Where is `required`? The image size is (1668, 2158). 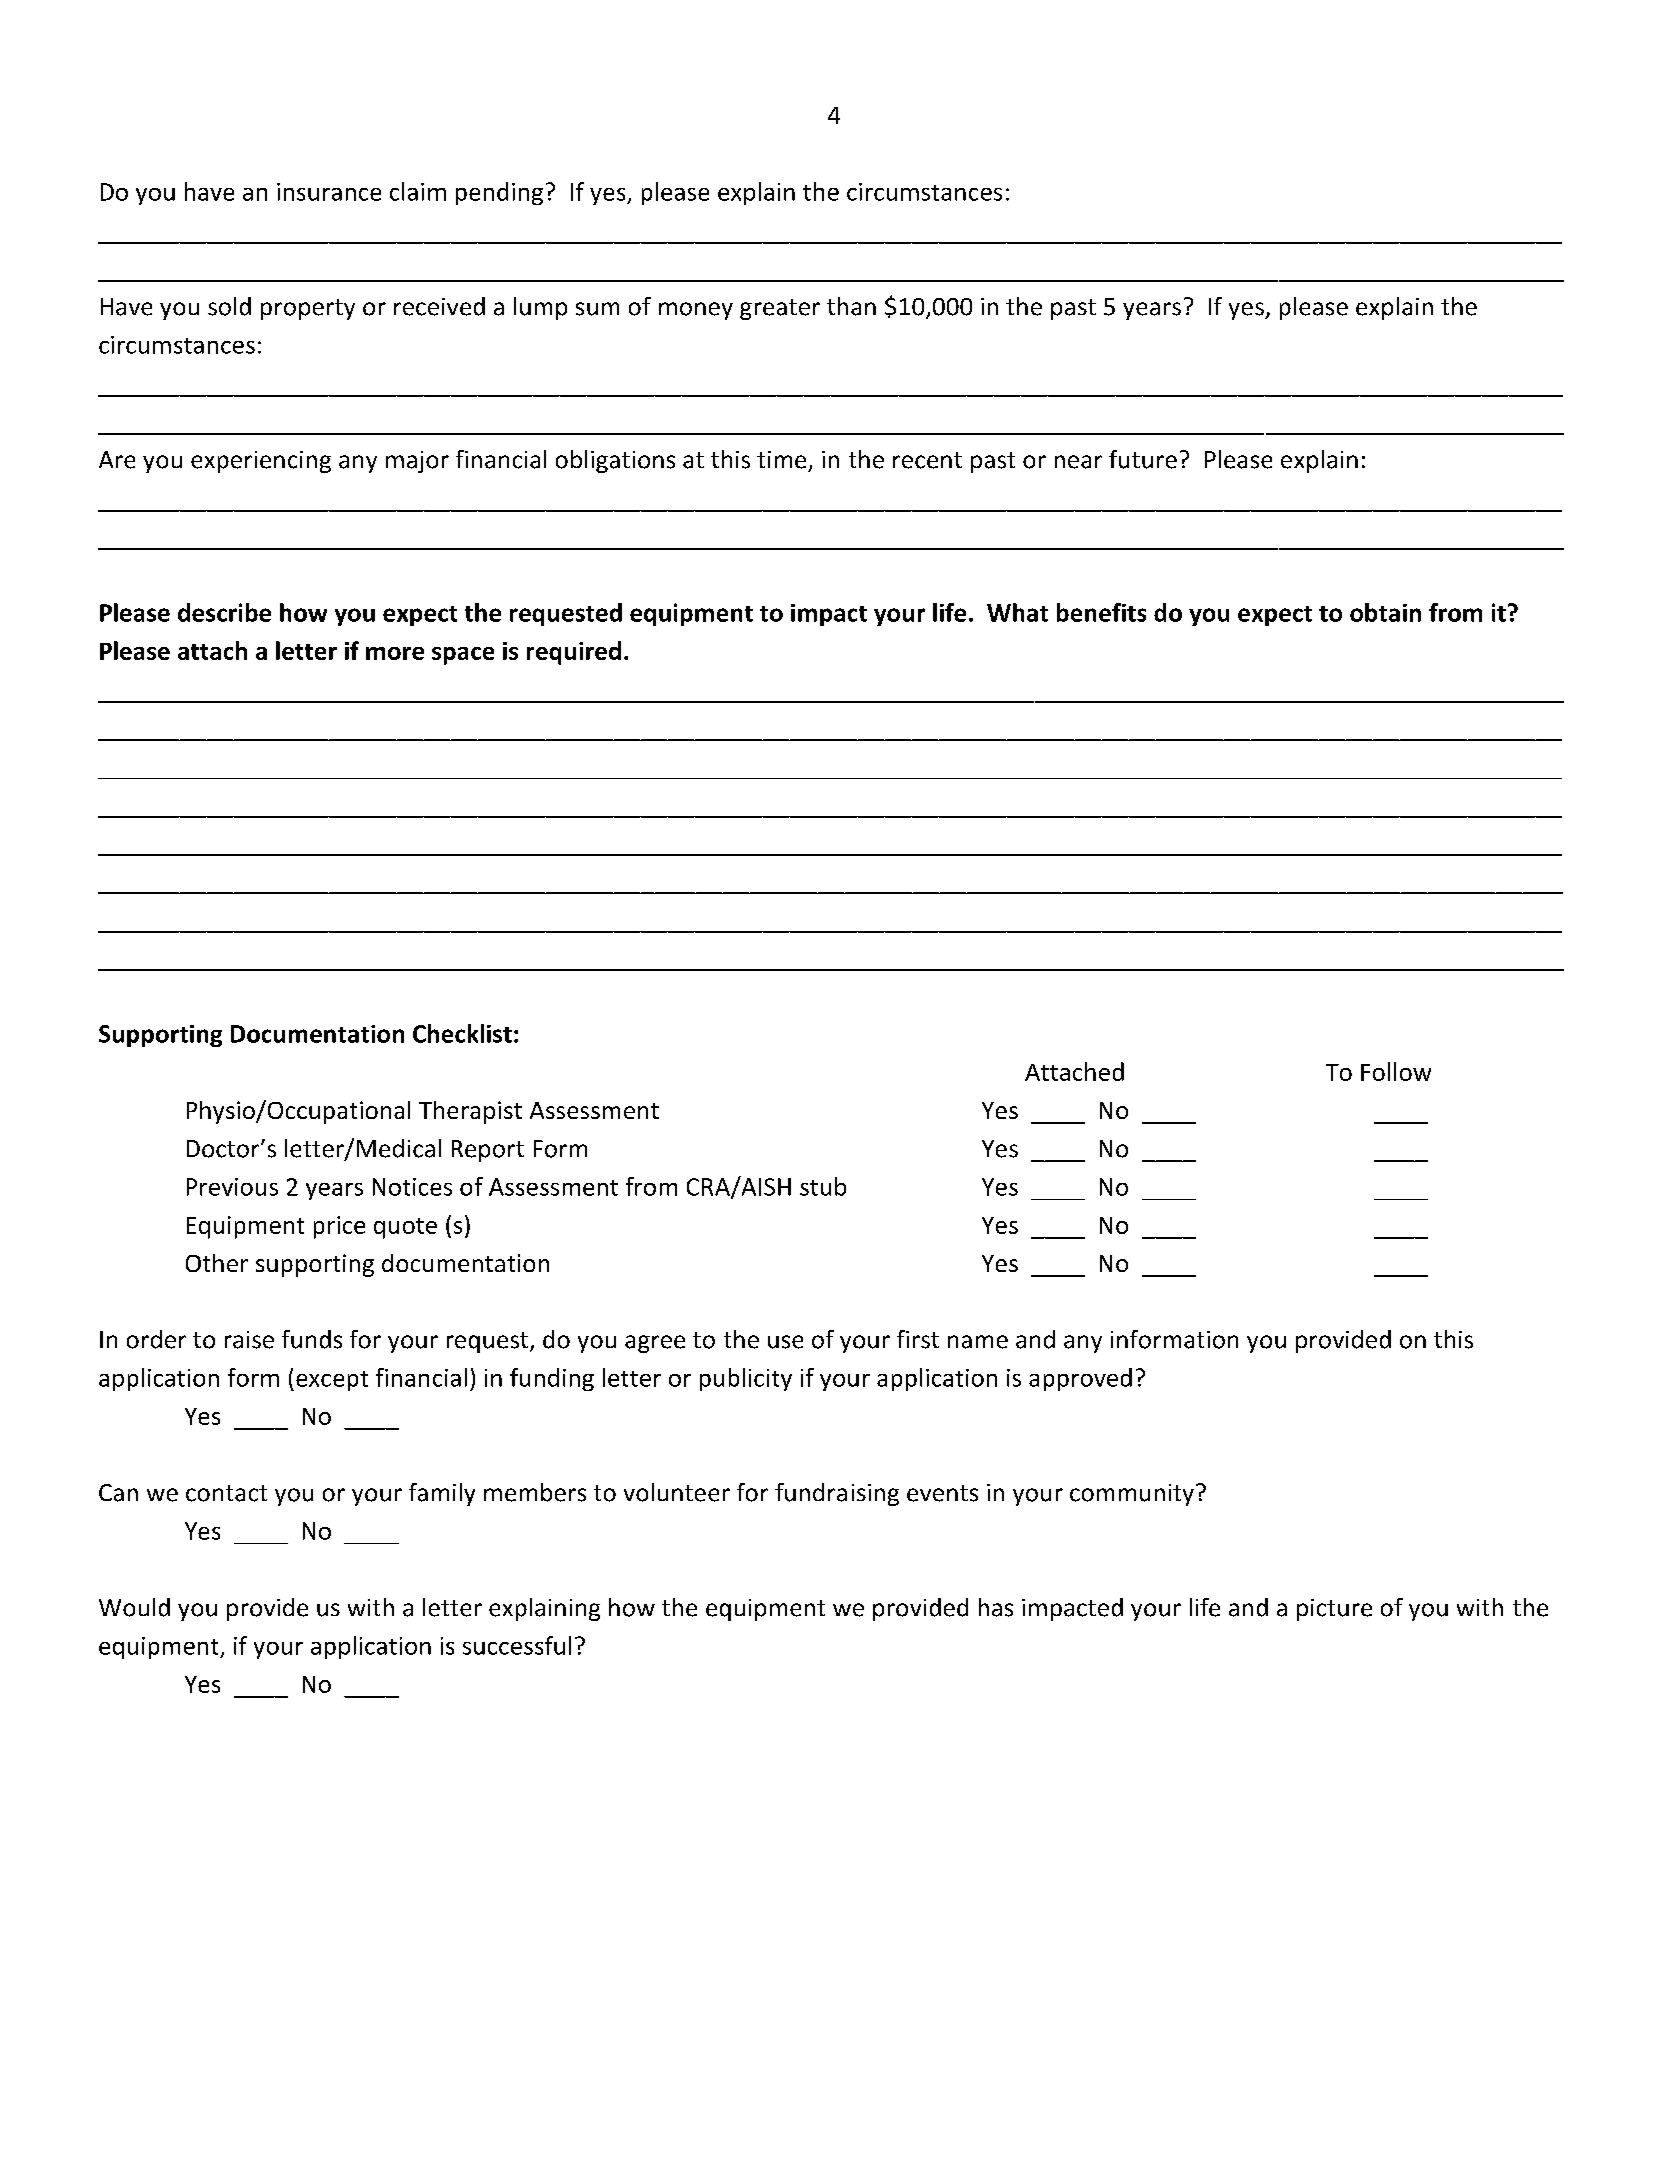
required is located at coordinates (574, 653).
